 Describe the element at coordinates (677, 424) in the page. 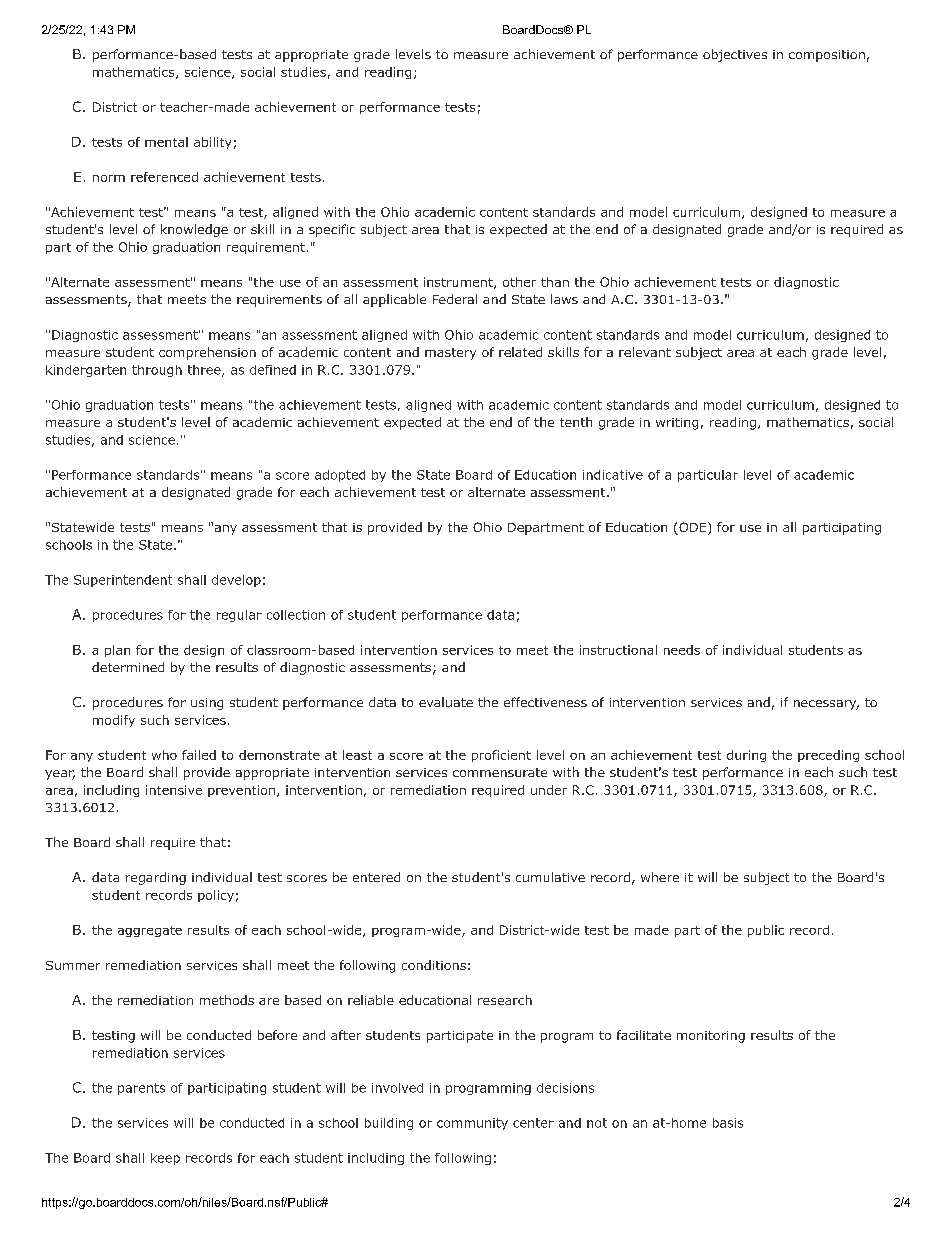

I see `writing` at that location.
